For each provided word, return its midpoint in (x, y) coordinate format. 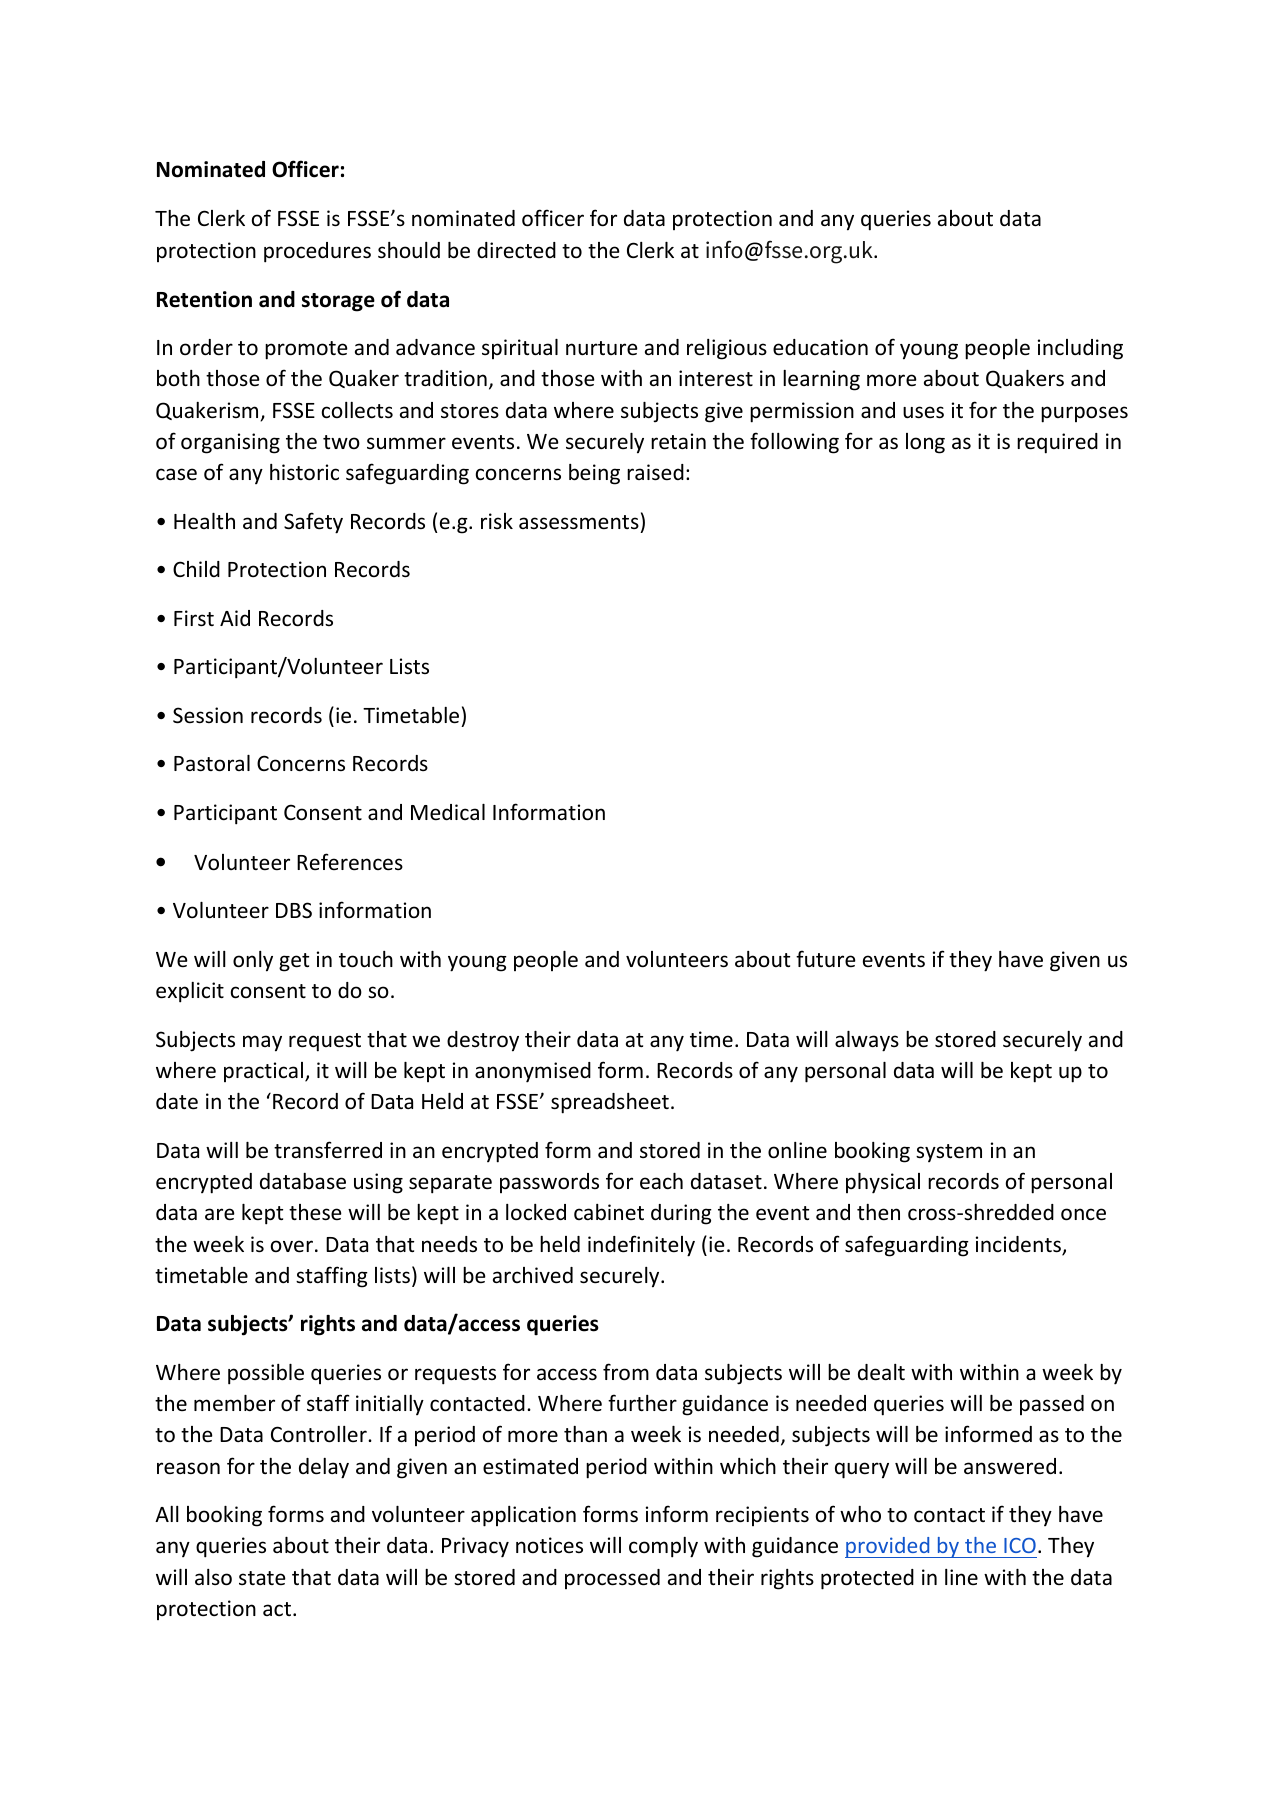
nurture (602, 348)
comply (663, 1547)
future (826, 959)
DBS (294, 910)
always (867, 1041)
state (262, 1578)
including (1080, 349)
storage (338, 302)
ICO (1020, 1545)
